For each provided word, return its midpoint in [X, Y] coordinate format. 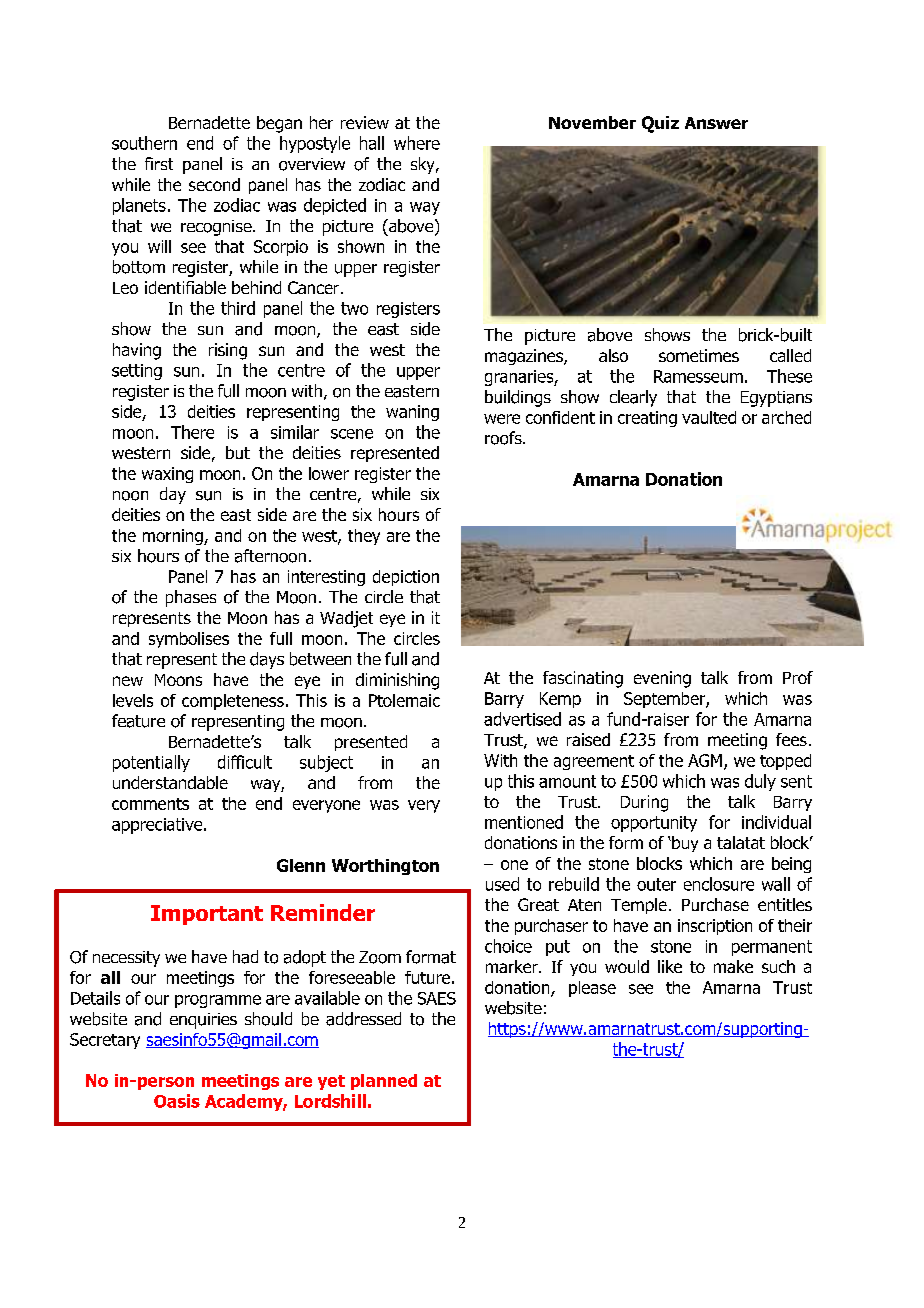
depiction [406, 578]
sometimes [699, 355]
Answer [716, 123]
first [159, 163]
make [733, 966]
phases [191, 598]
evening [662, 679]
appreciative [158, 826]
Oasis [177, 1101]
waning [412, 413]
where [417, 143]
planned [384, 1082]
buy [684, 844]
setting [137, 372]
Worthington [385, 867]
